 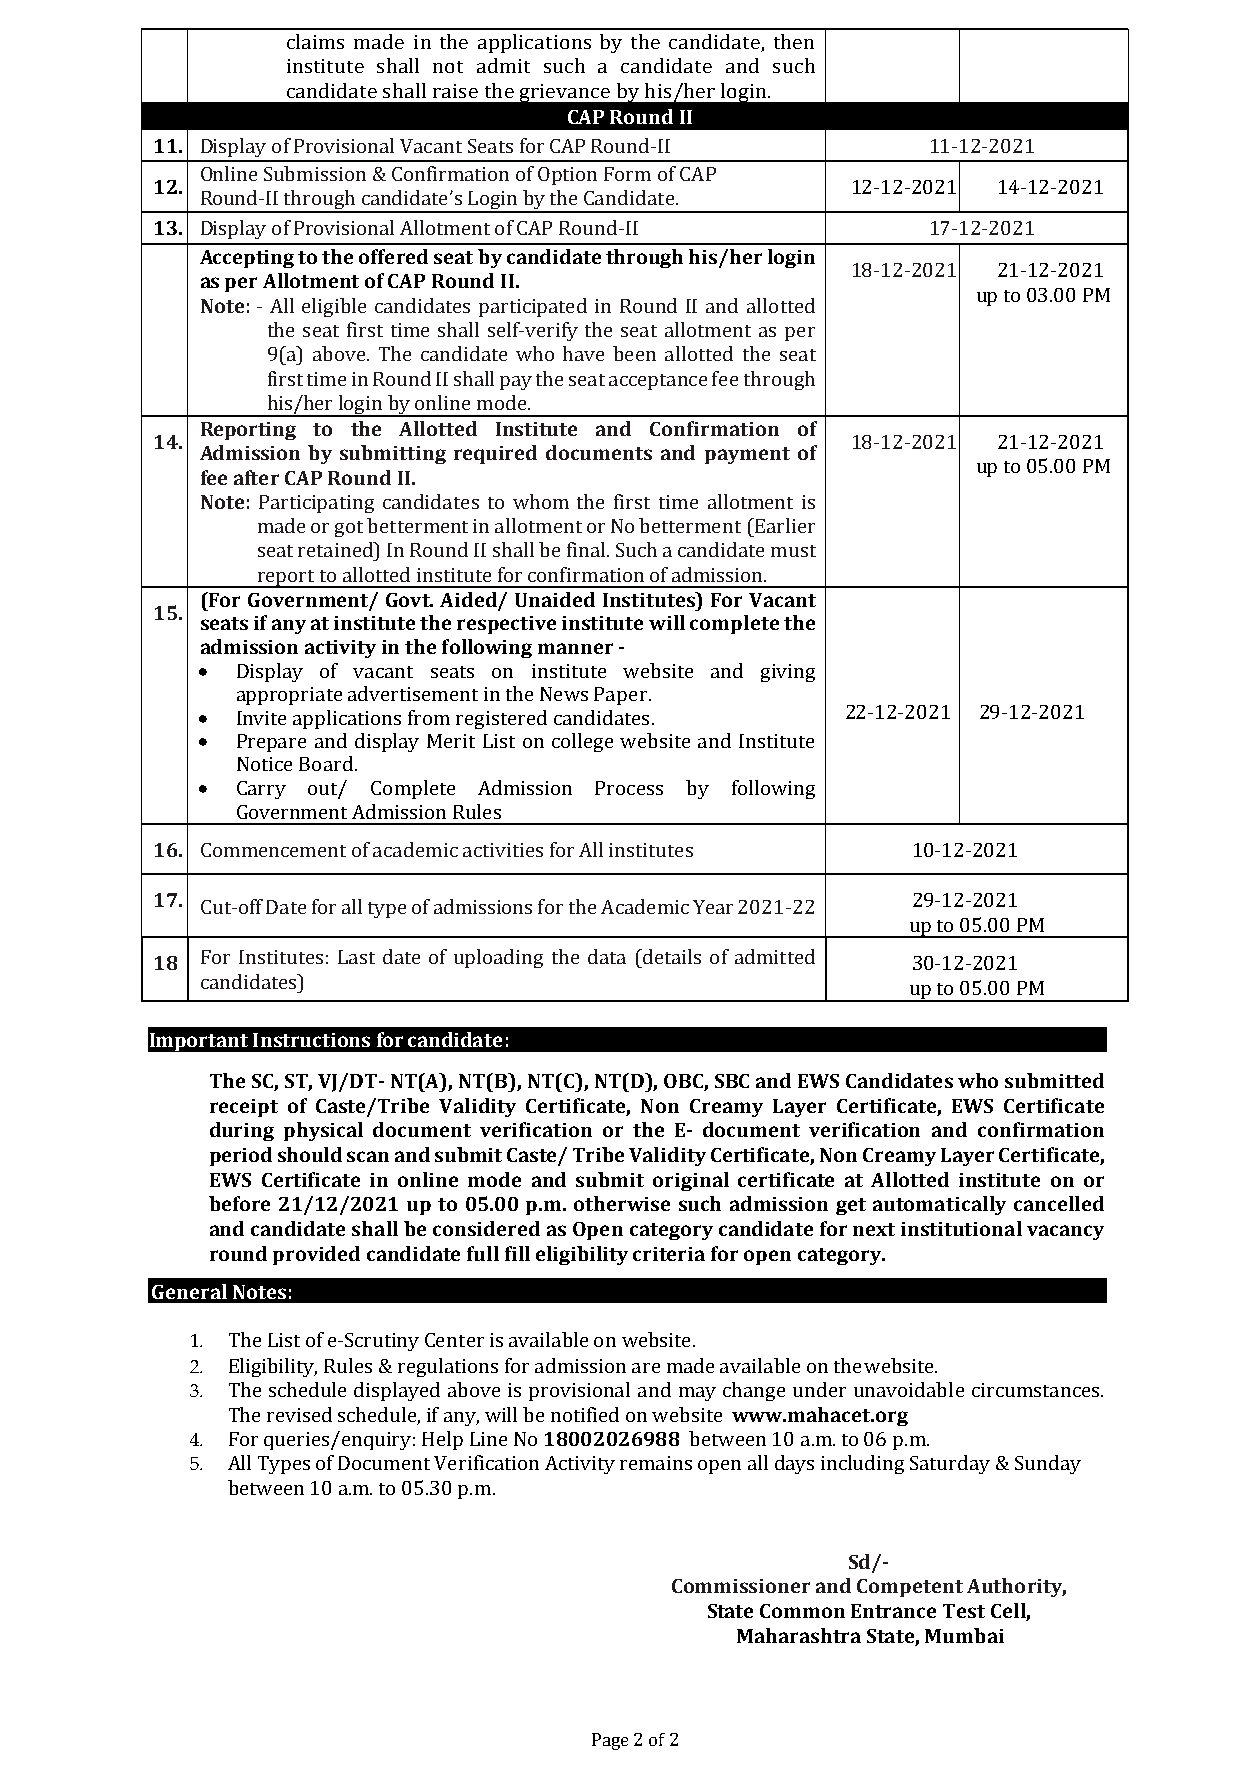 What do you see at coordinates (316, 504) in the image?
I see `Participating` at bounding box center [316, 504].
